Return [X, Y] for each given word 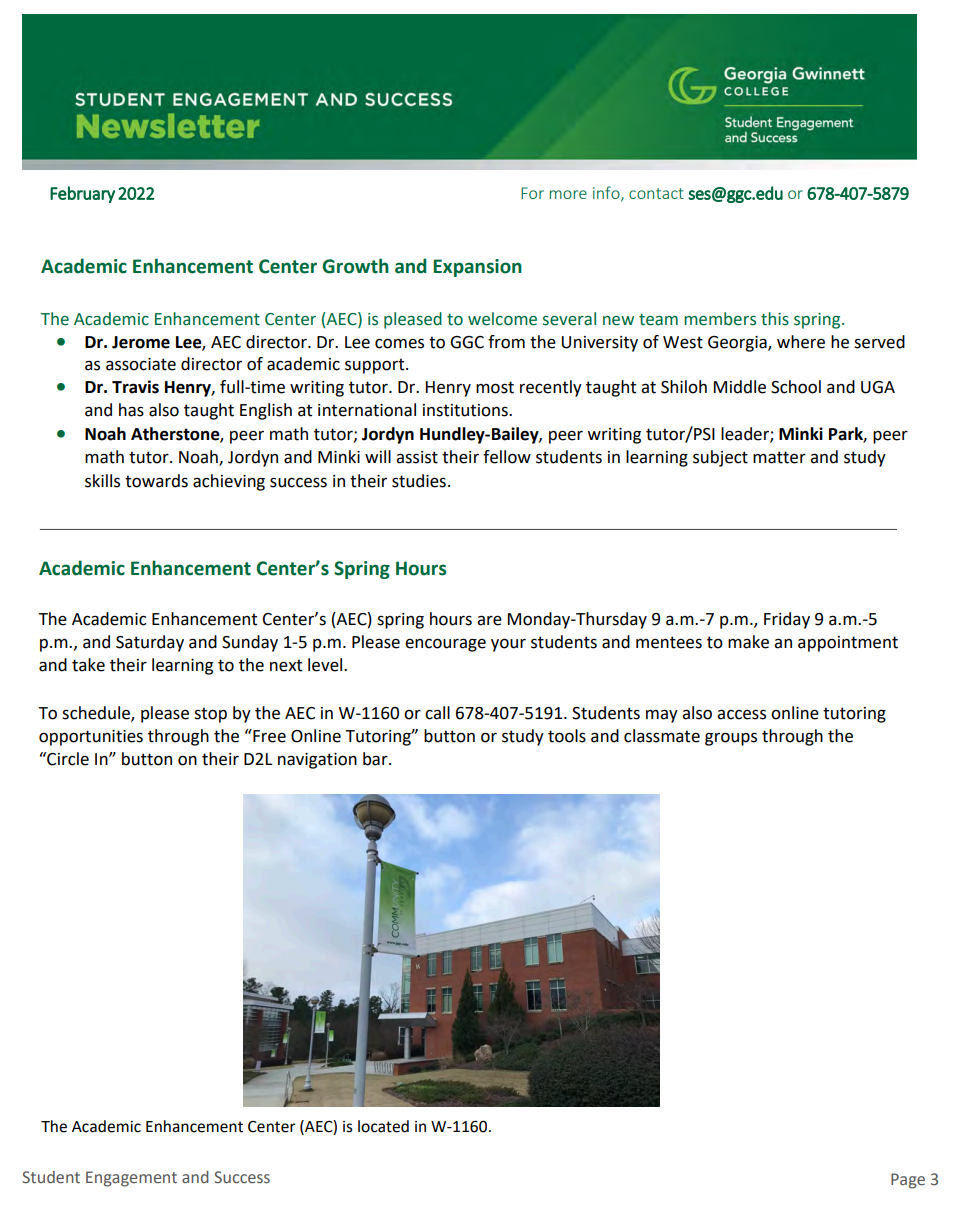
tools [567, 736]
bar [376, 759]
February [82, 194]
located [383, 1126]
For [532, 193]
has [131, 410]
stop [210, 715]
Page [908, 1181]
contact [656, 193]
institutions [466, 410]
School [796, 387]
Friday [787, 620]
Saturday [150, 643]
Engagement [131, 1179]
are [489, 620]
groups [731, 739]
